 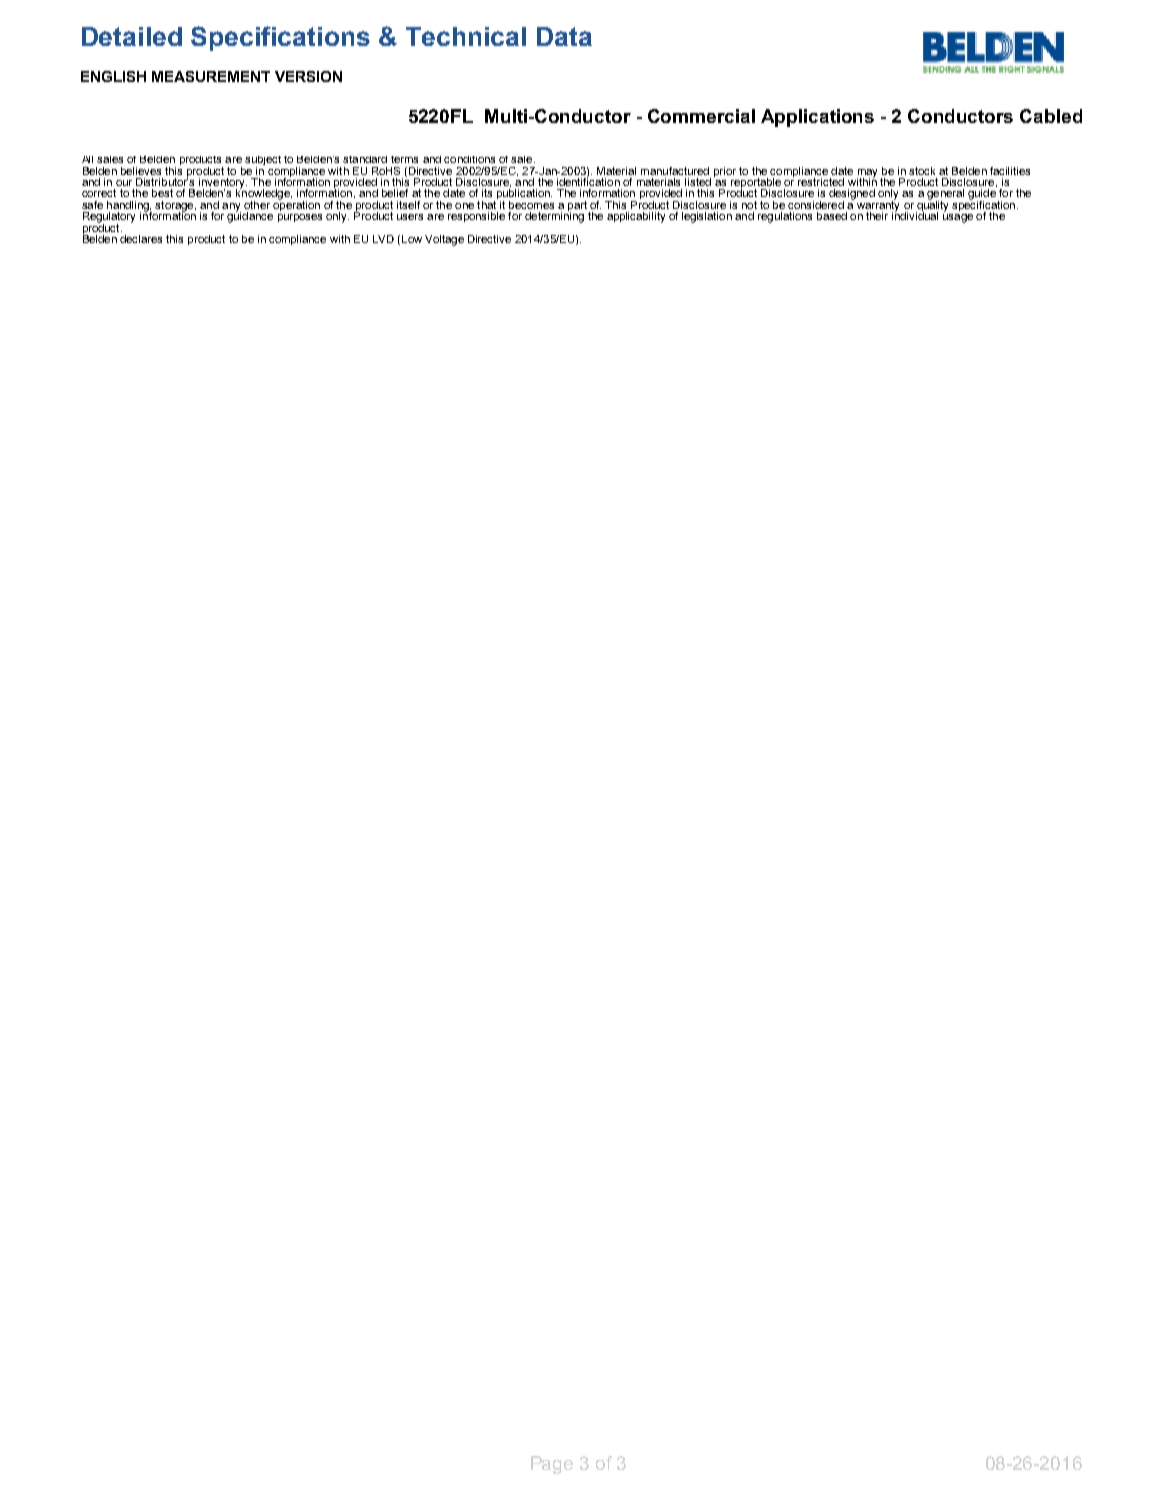 What do you see at coordinates (141, 239) in the page?
I see `declares` at bounding box center [141, 239].
